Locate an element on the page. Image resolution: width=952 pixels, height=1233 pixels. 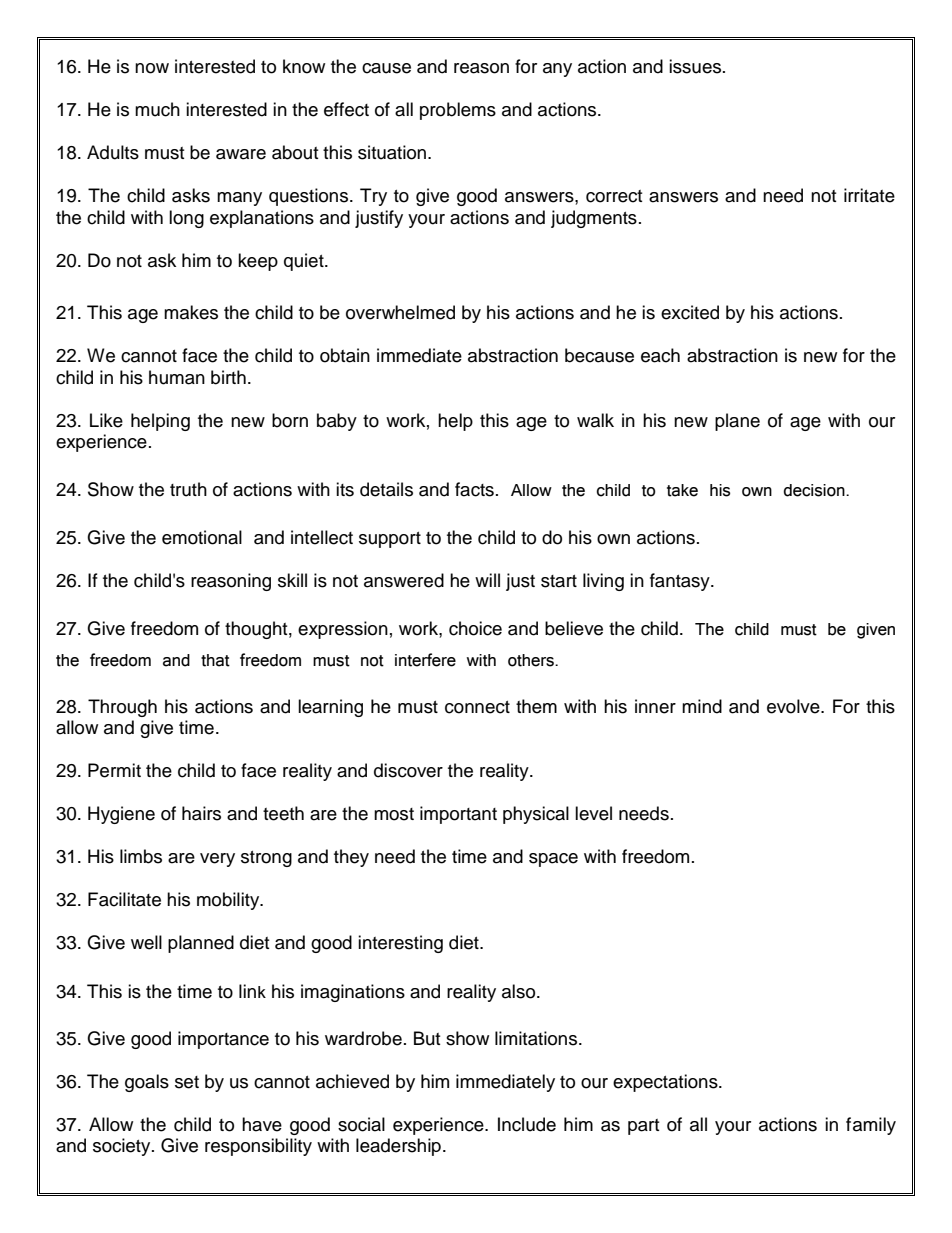
fantasy is located at coordinates (681, 582).
